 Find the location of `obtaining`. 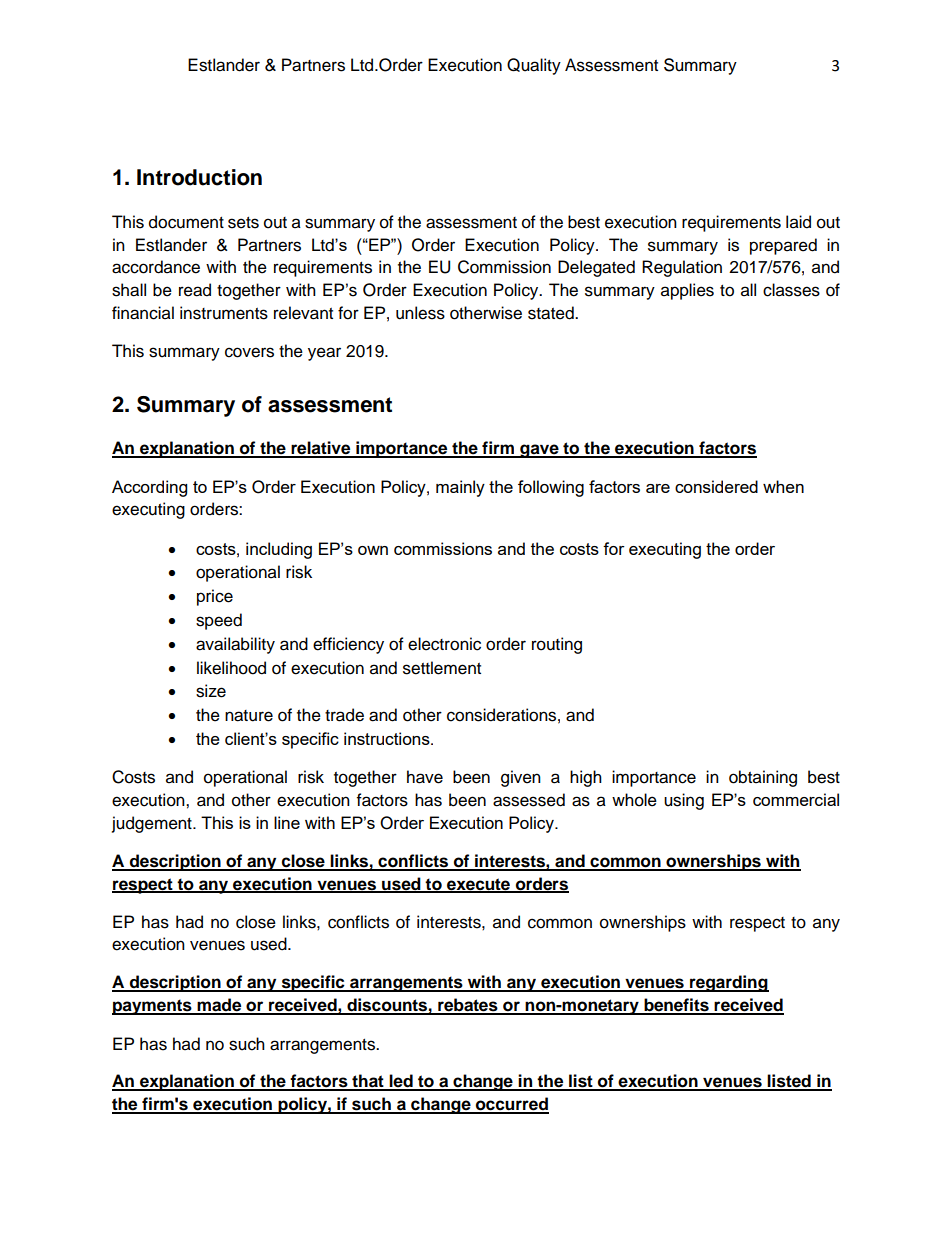

obtaining is located at coordinates (763, 778).
